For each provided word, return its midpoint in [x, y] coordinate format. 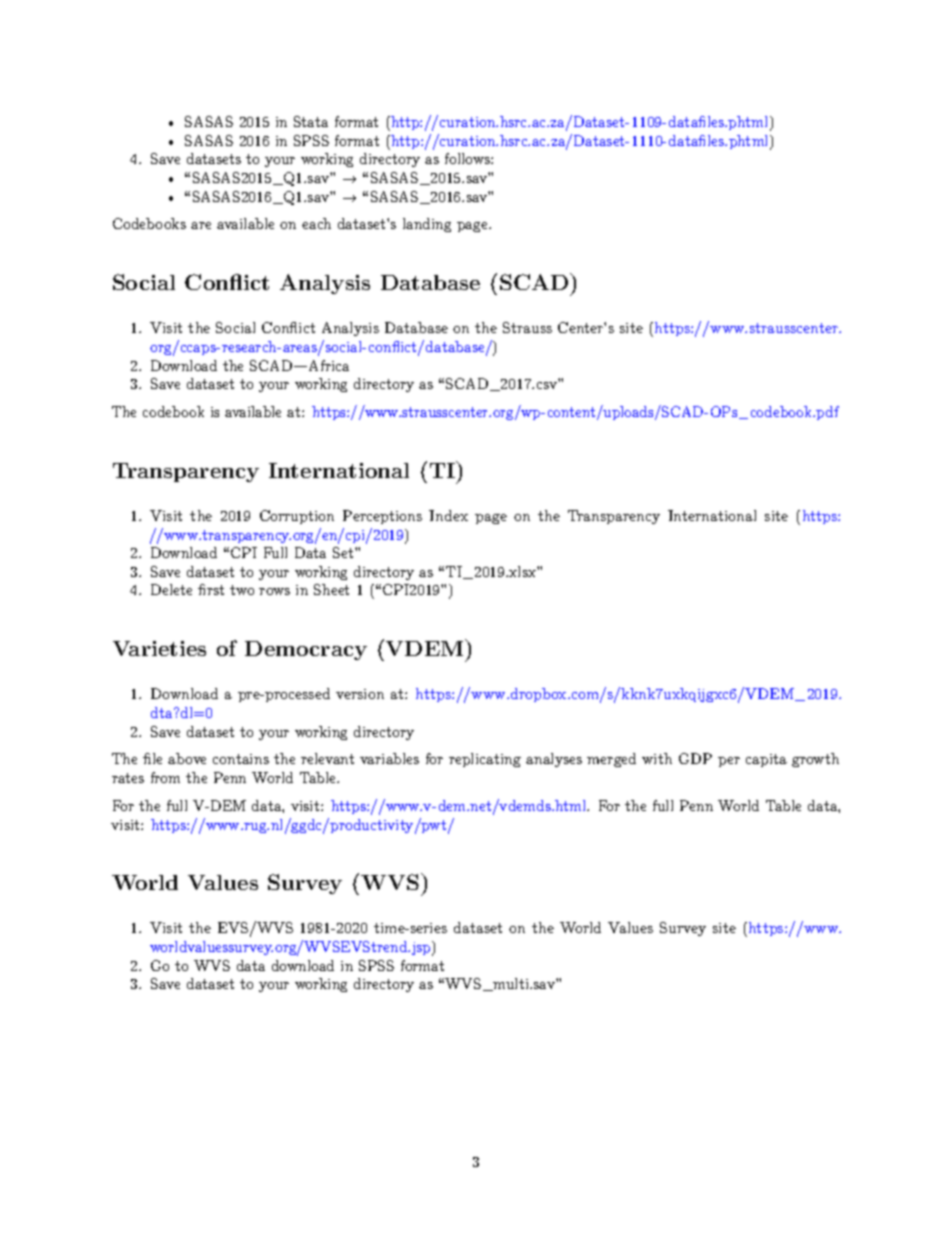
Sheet [331, 589]
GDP [695, 758]
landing [427, 225]
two [242, 590]
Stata [311, 121]
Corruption [297, 517]
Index [448, 515]
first [211, 589]
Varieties [159, 648]
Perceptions [382, 517]
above [187, 758]
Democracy [306, 650]
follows [468, 158]
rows [274, 591]
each [316, 223]
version [360, 694]
